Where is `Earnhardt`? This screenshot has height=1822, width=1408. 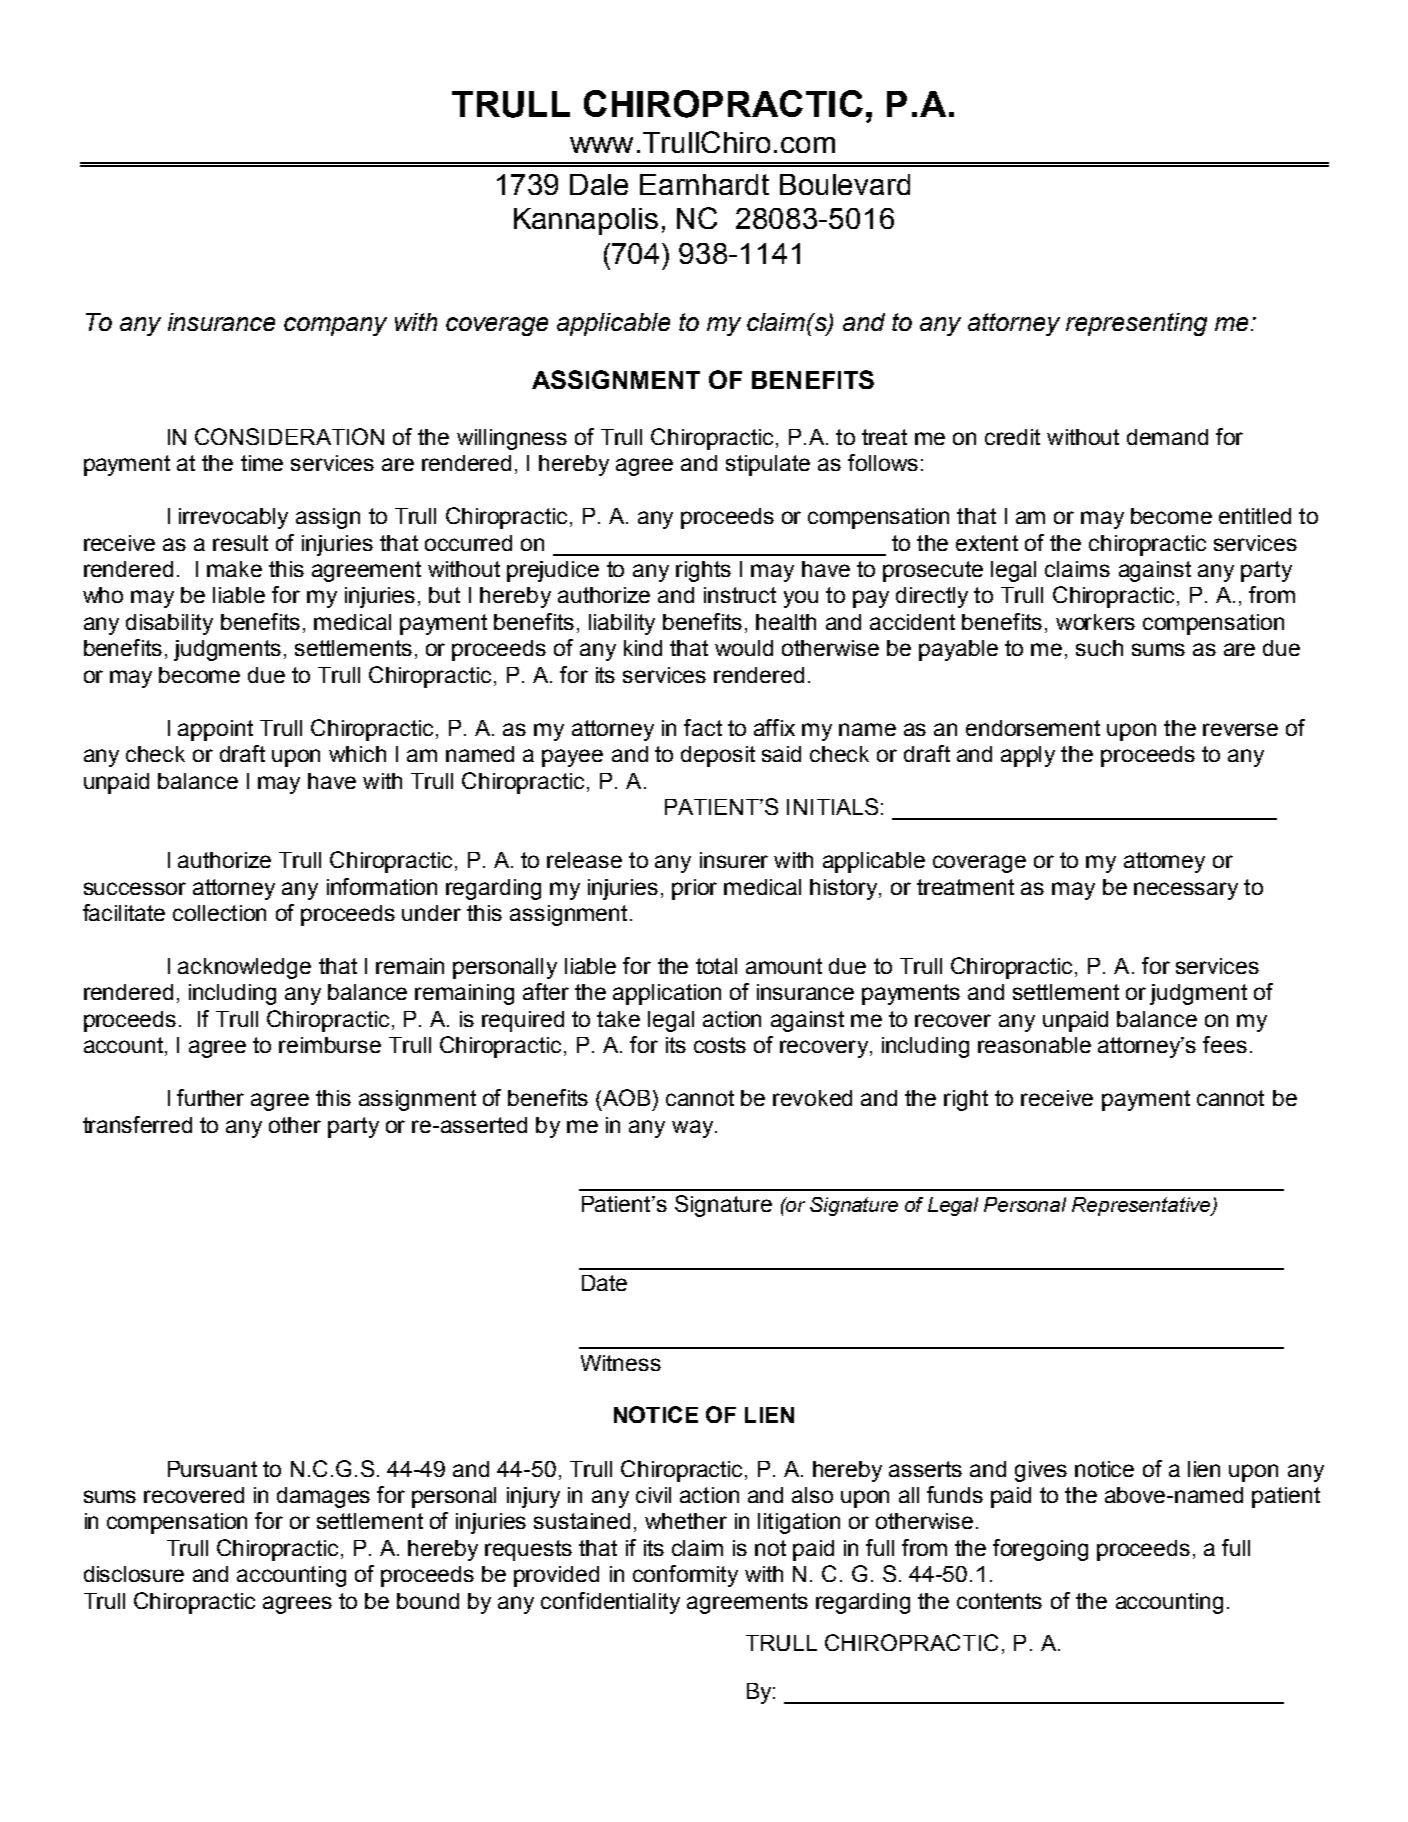
Earnhardt is located at coordinates (704, 184).
